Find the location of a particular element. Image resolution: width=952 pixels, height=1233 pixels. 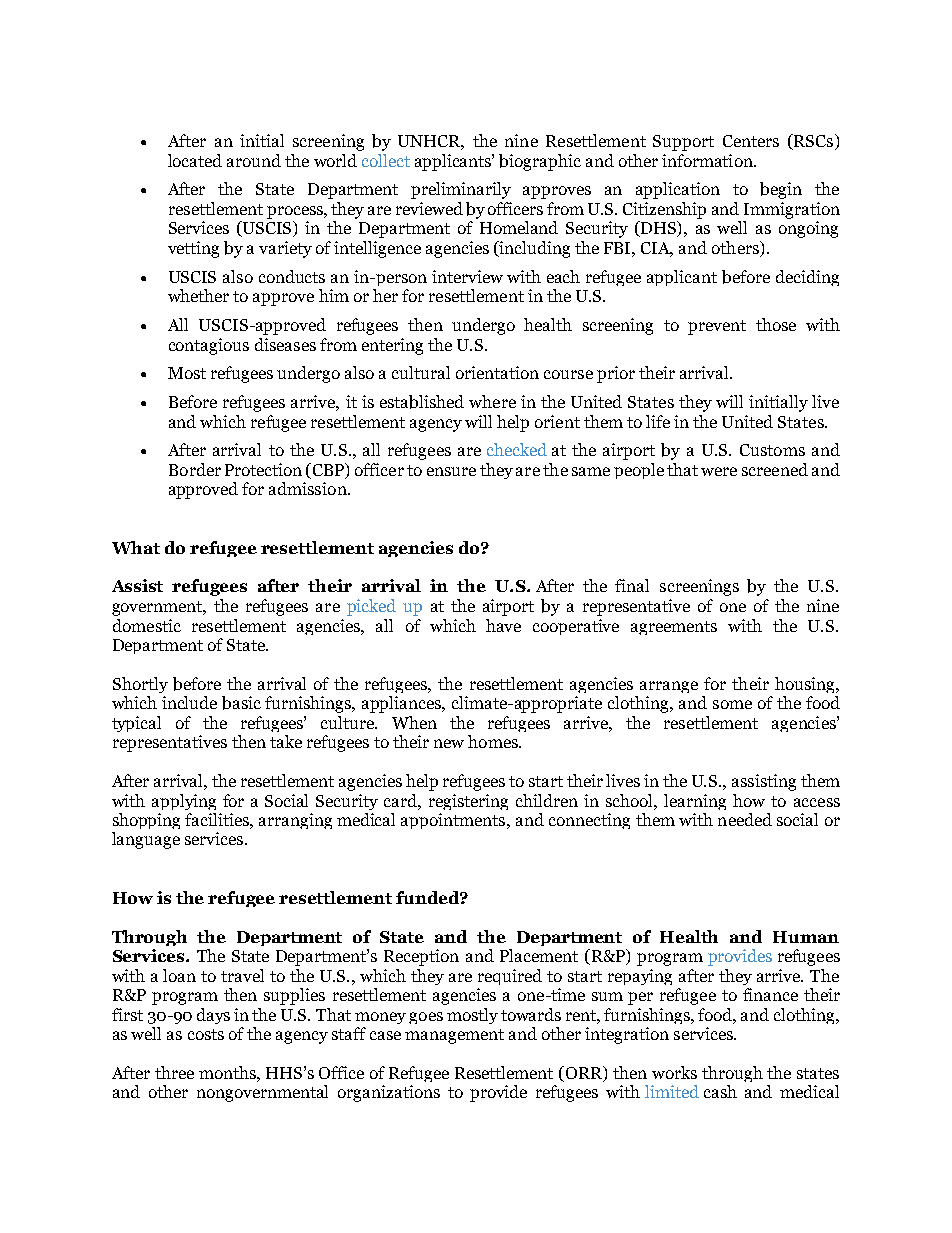

preliminarily is located at coordinates (461, 190).
